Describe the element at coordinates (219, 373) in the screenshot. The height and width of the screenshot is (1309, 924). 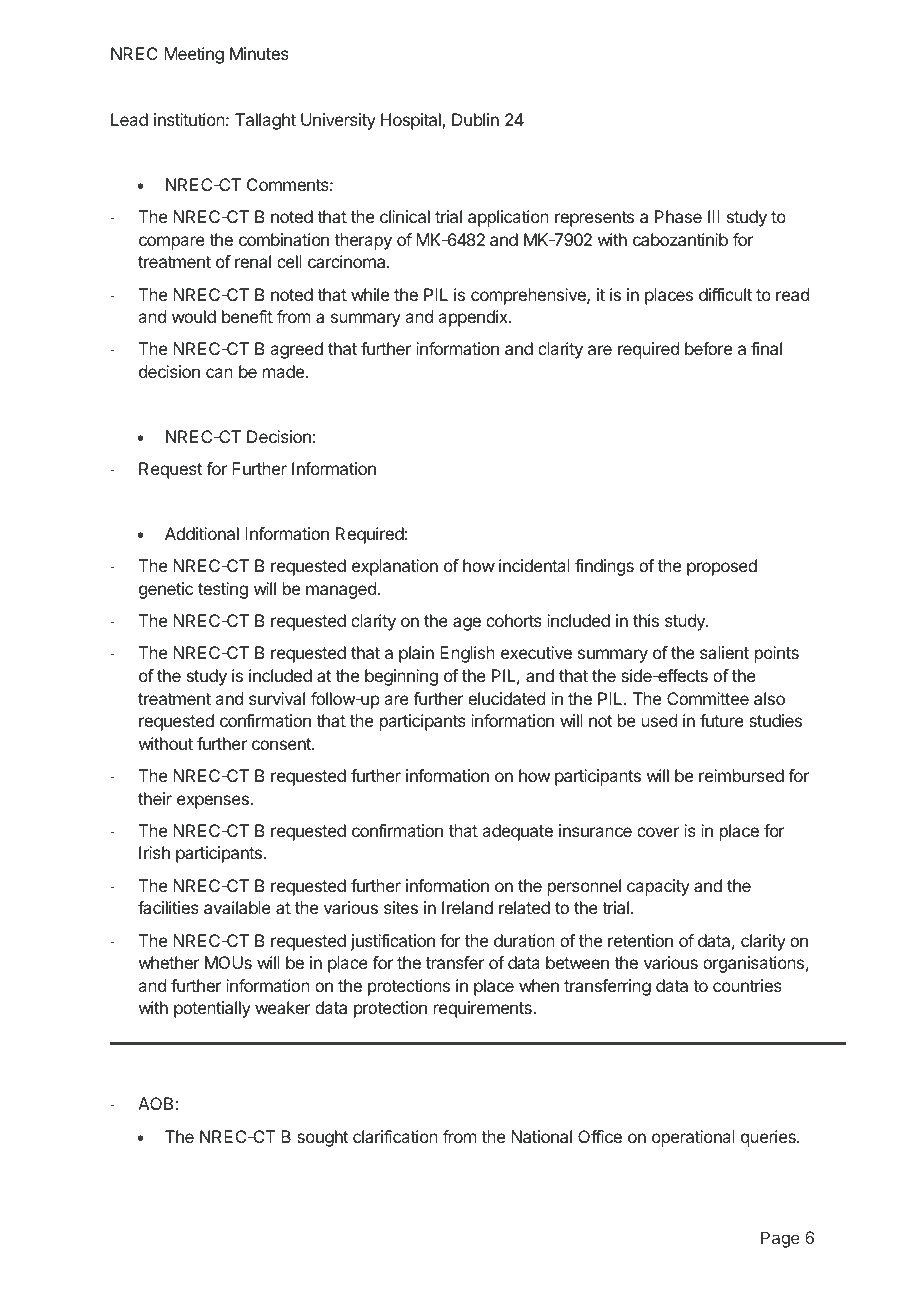
I see `can` at that location.
